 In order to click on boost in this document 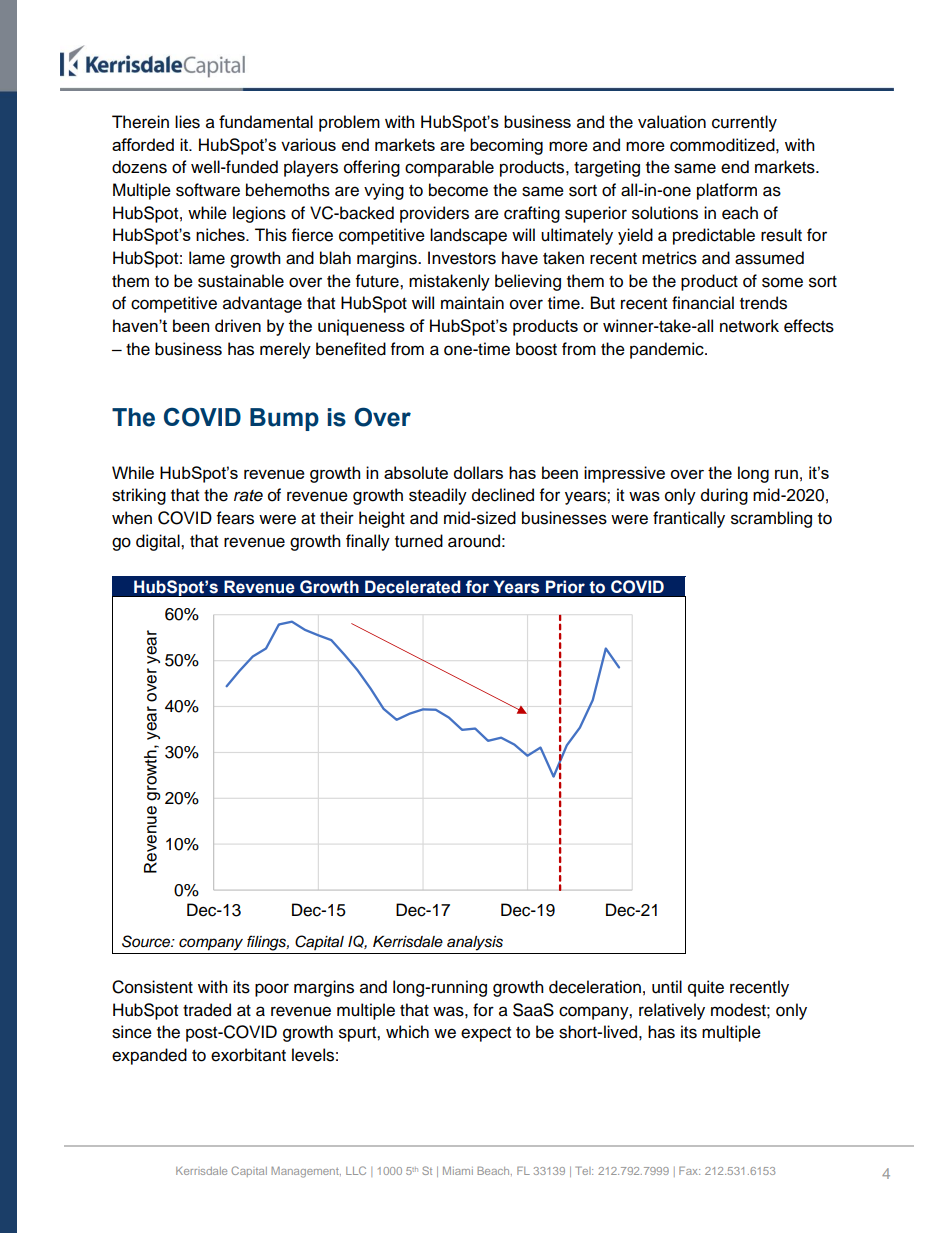, I will do `click(536, 349)`.
